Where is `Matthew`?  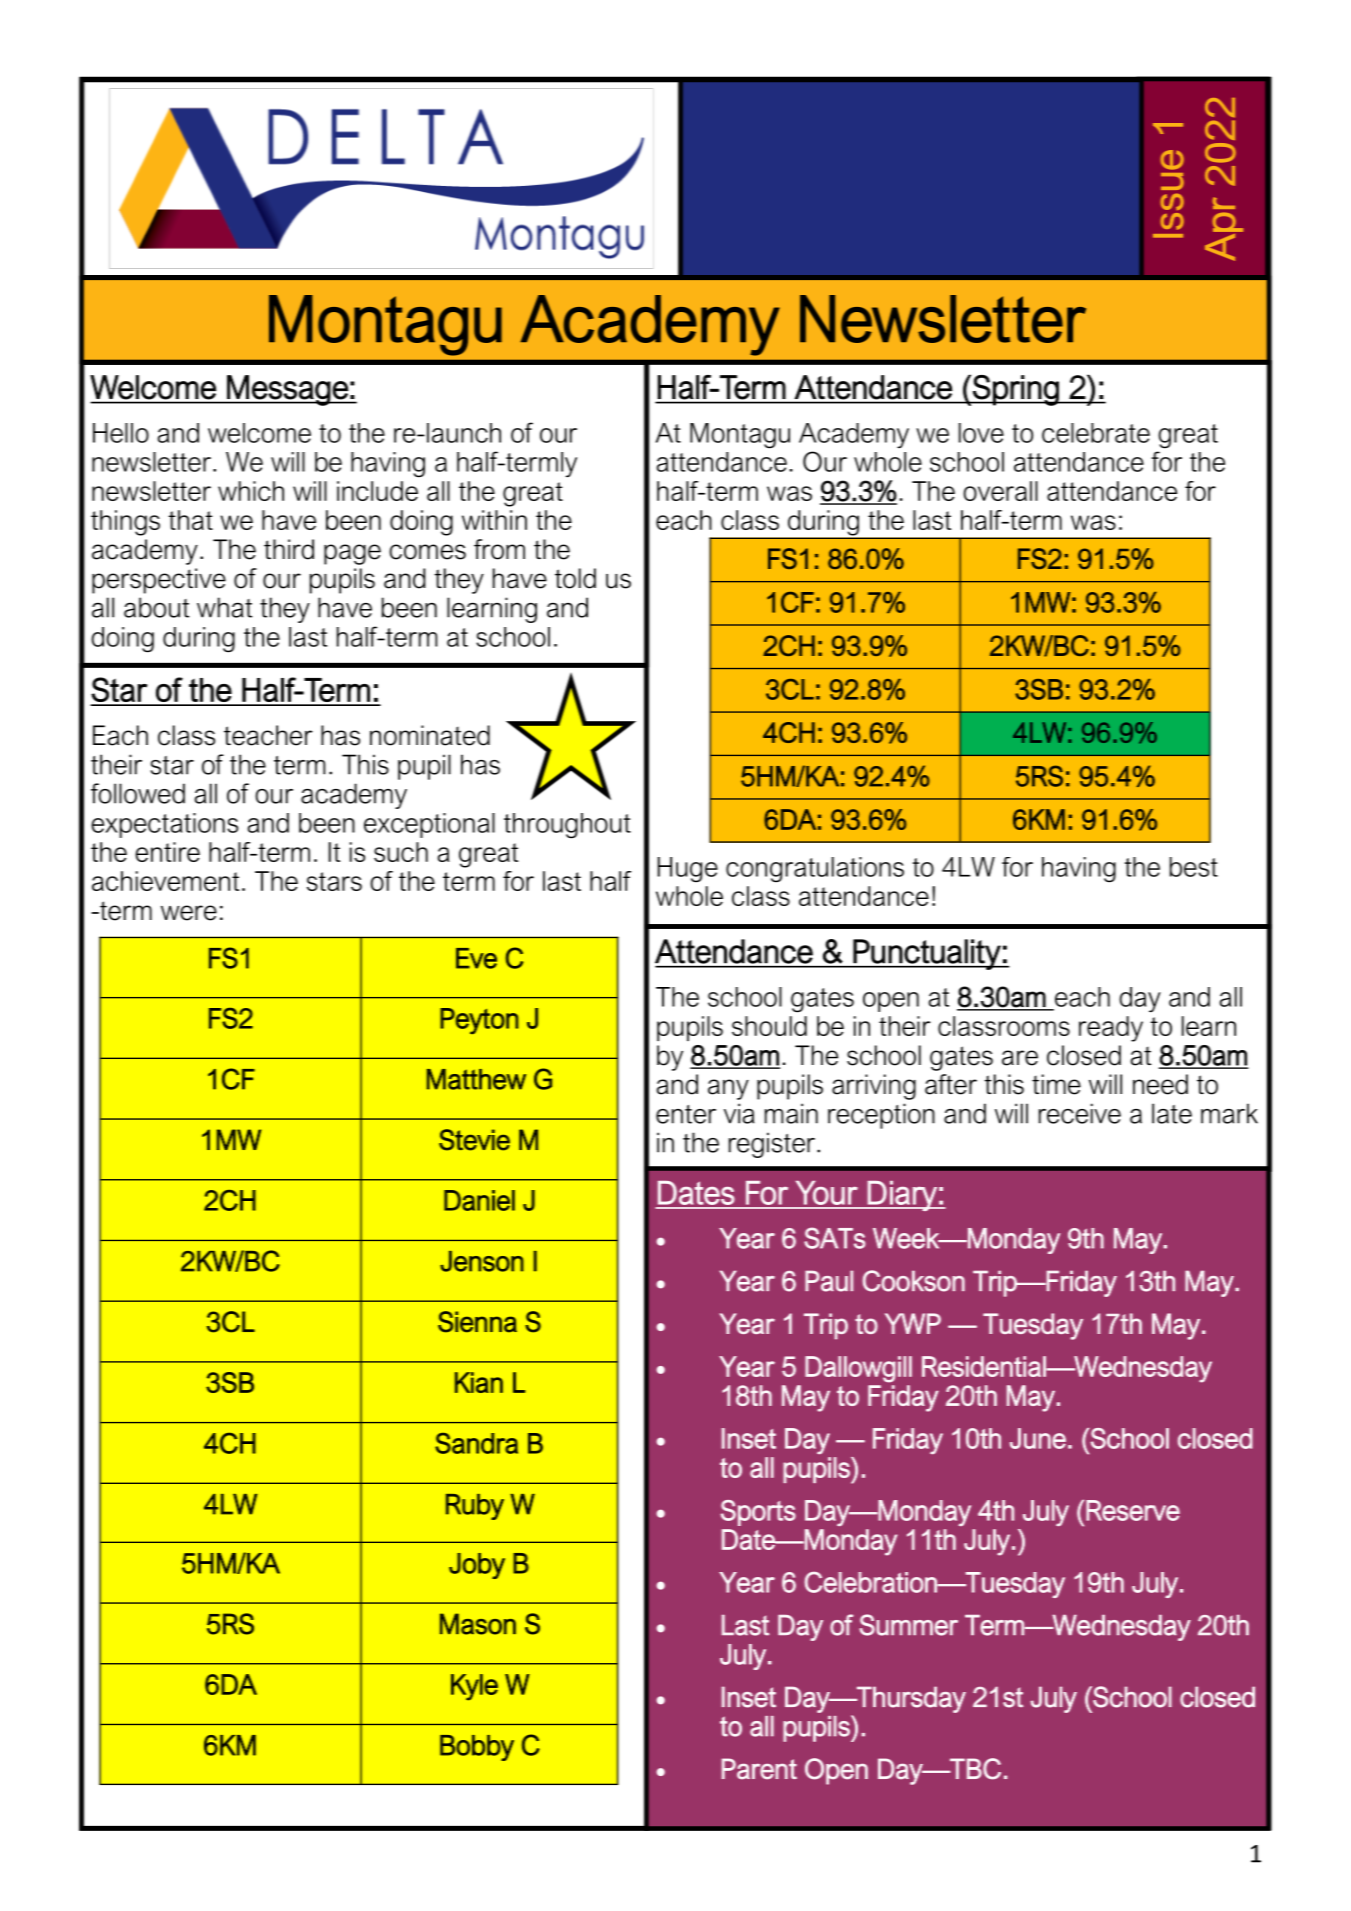
Matthew is located at coordinates (476, 1079).
